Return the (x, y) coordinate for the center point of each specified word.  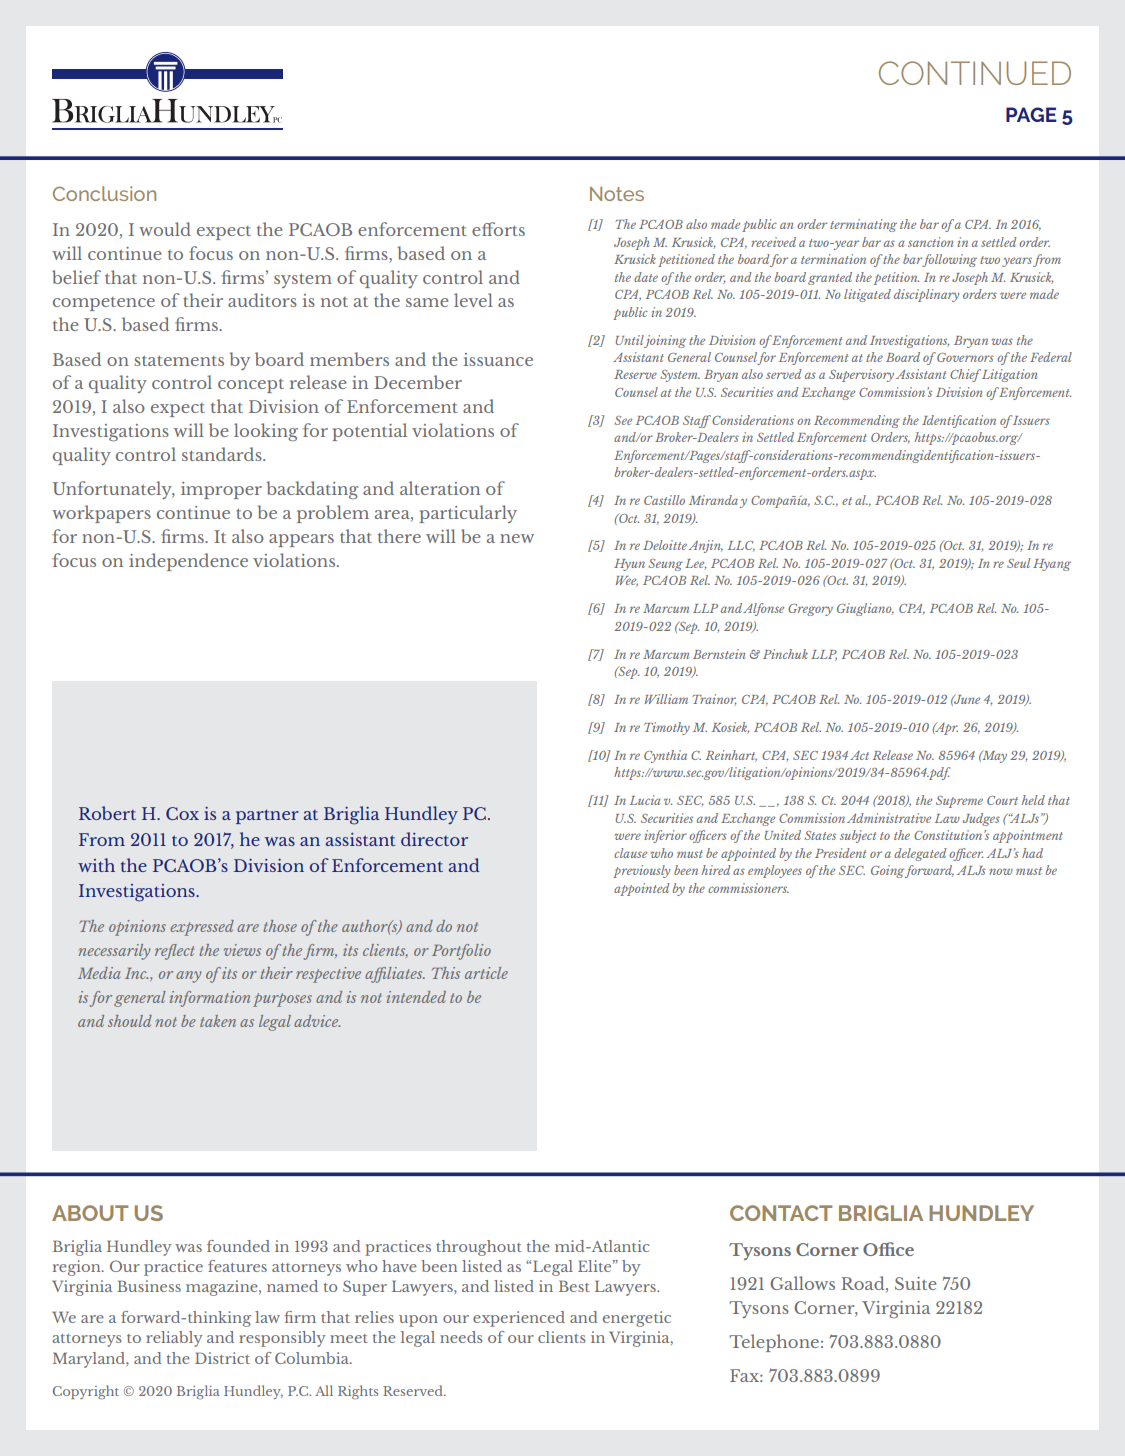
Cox (182, 813)
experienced (519, 1319)
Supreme (959, 802)
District (222, 1358)
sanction (931, 242)
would (165, 229)
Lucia (645, 800)
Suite (915, 1283)
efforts (498, 229)
